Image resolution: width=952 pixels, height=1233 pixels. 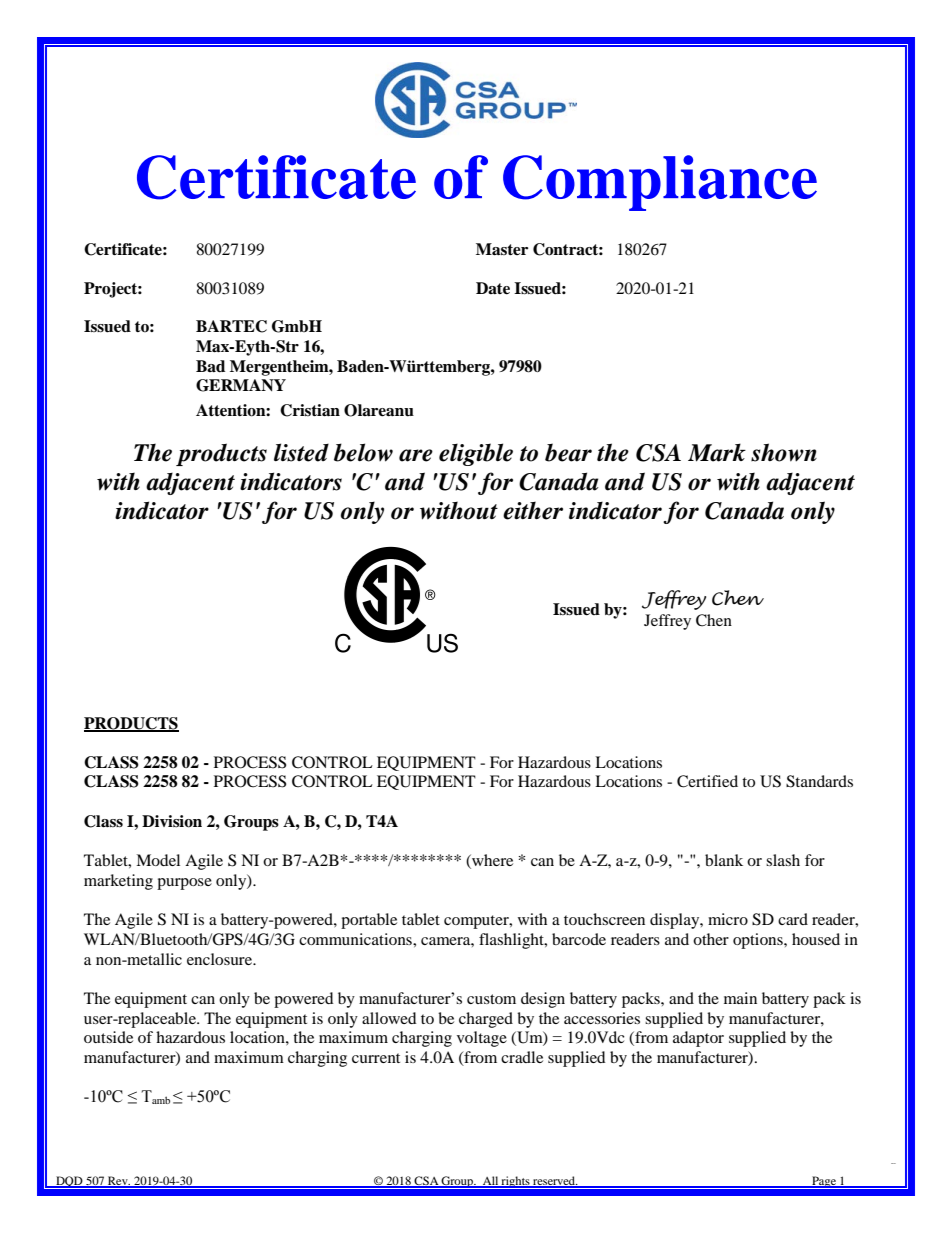 What do you see at coordinates (482, 1039) in the screenshot?
I see `voltage` at bounding box center [482, 1039].
